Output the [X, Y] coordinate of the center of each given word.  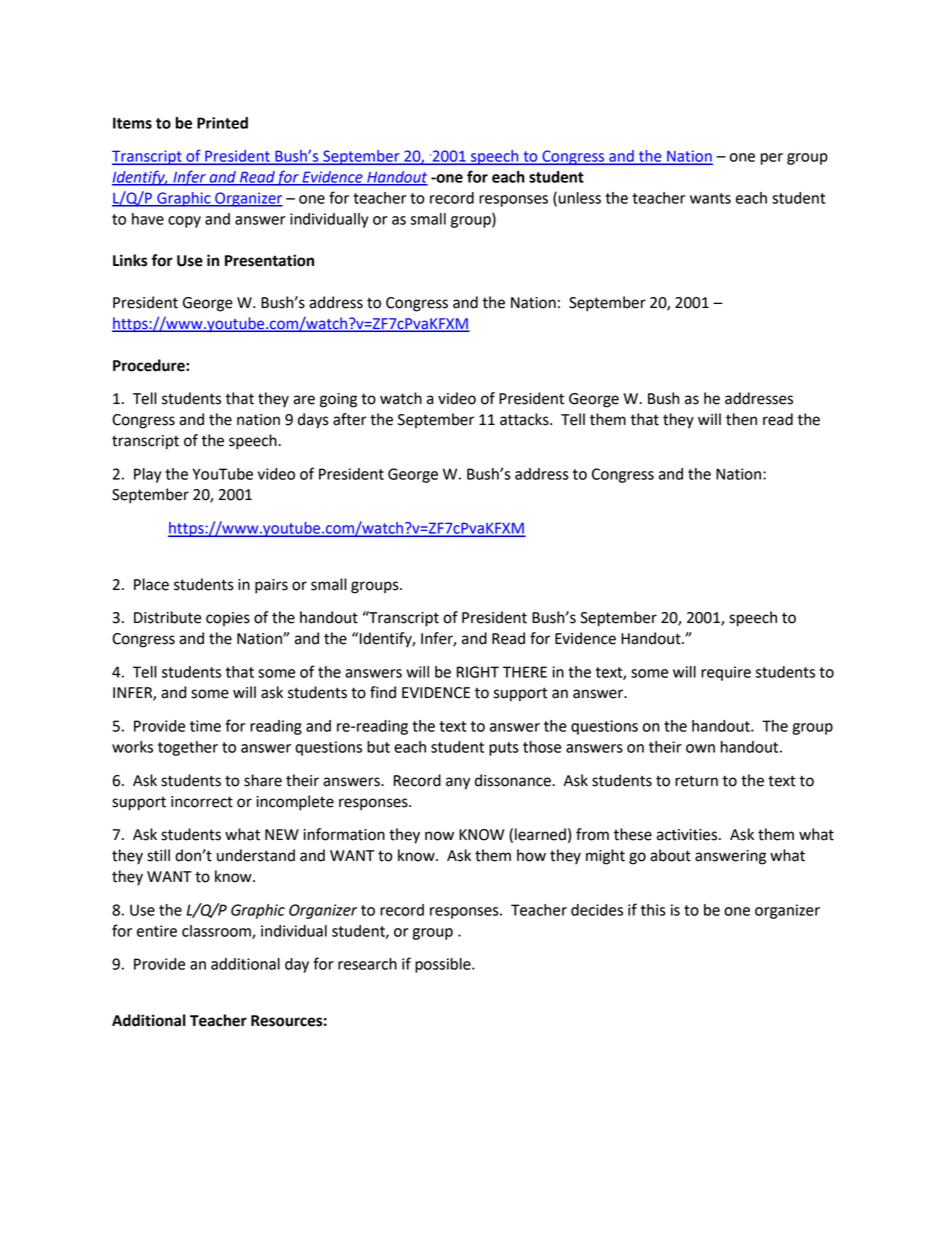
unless [580, 198]
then [741, 419]
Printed [222, 123]
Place [151, 584]
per [772, 159]
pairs [271, 586]
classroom [217, 932]
